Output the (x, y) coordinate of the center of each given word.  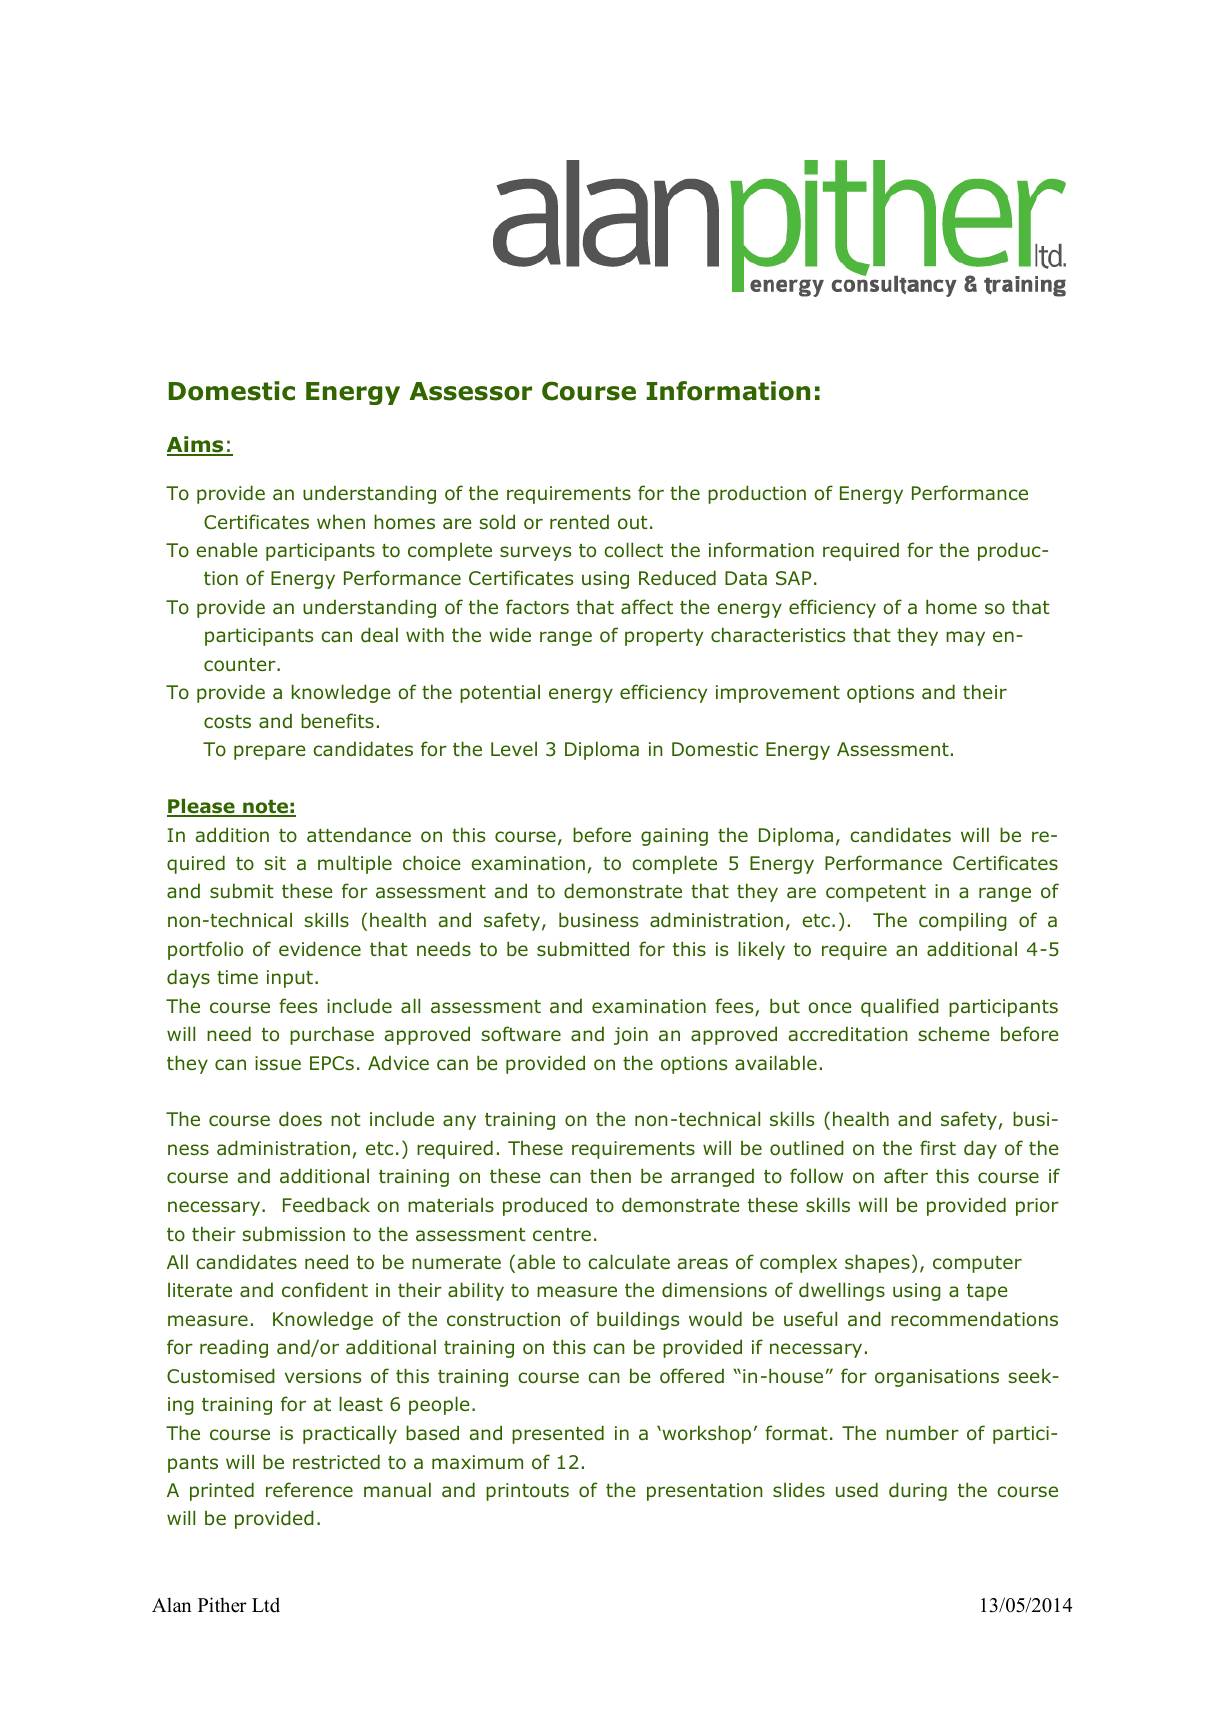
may (965, 638)
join (631, 1036)
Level (514, 748)
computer (977, 1264)
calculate (629, 1261)
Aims (196, 445)
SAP (794, 578)
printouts (527, 1492)
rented (579, 522)
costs (227, 722)
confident (325, 1290)
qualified (900, 1007)
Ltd (266, 1605)
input (290, 979)
